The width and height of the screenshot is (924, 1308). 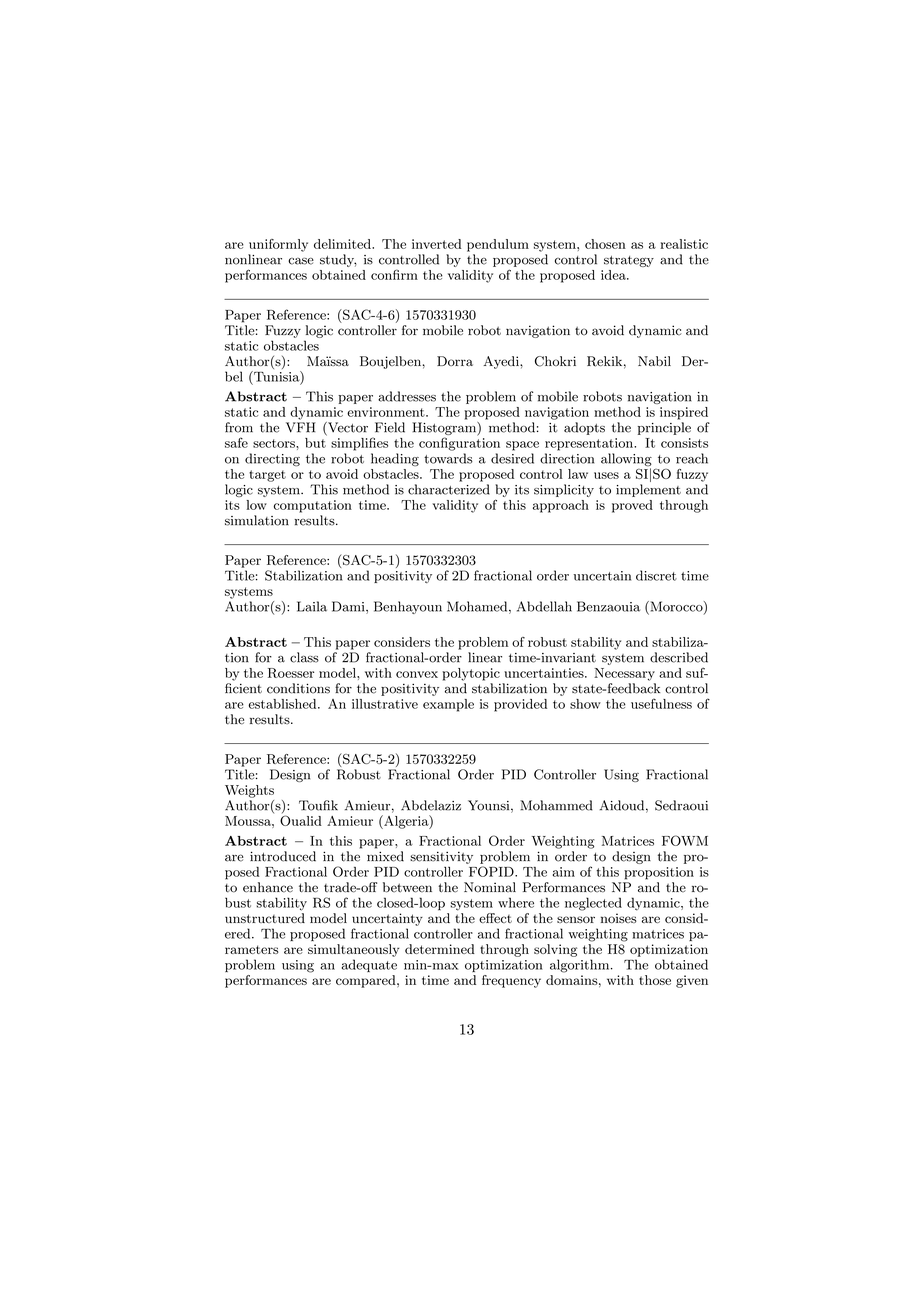 What do you see at coordinates (679, 657) in the screenshot?
I see `described` at bounding box center [679, 657].
